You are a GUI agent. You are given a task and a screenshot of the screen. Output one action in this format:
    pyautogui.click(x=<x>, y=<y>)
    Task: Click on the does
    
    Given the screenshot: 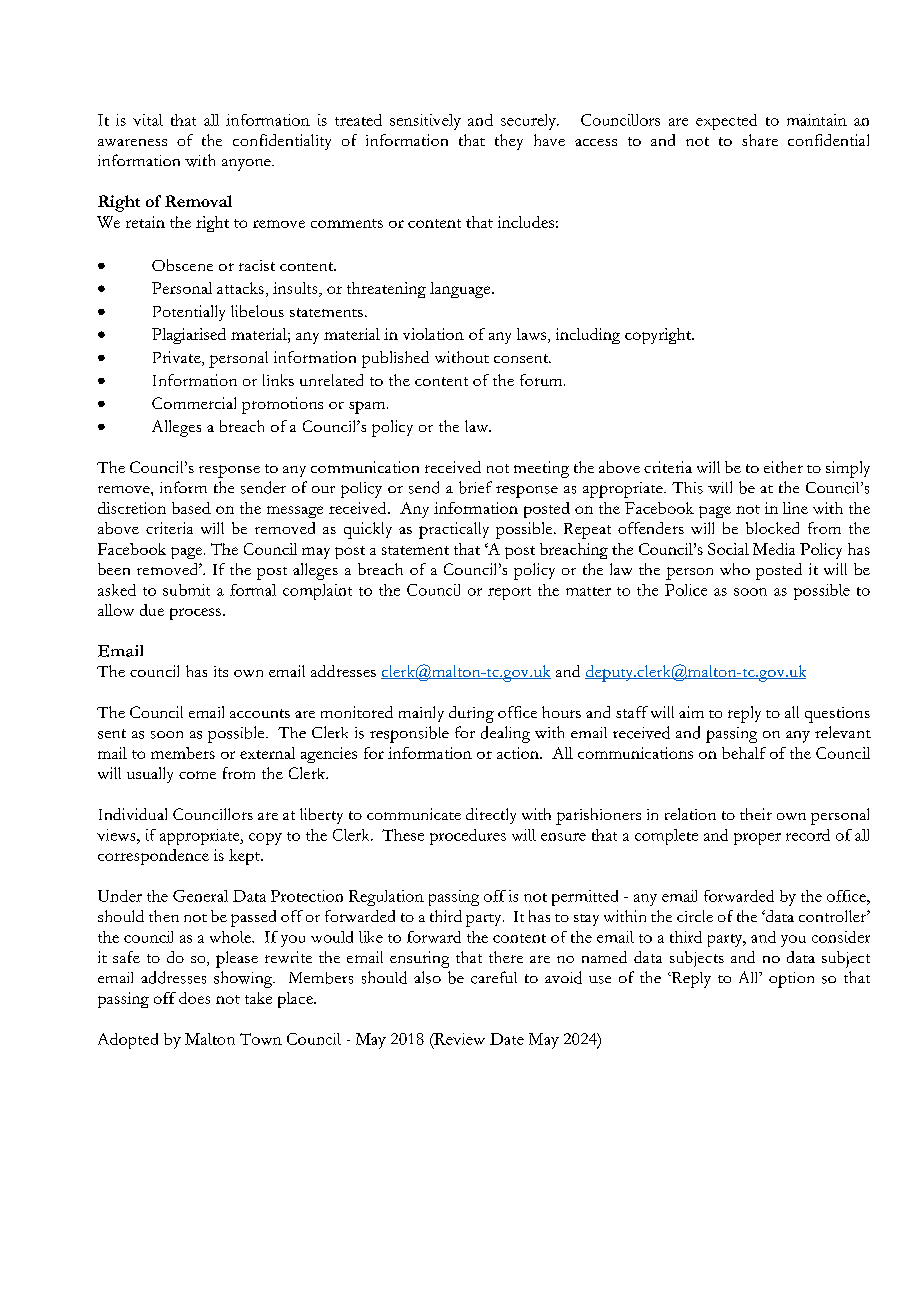 What is the action you would take?
    pyautogui.click(x=194, y=998)
